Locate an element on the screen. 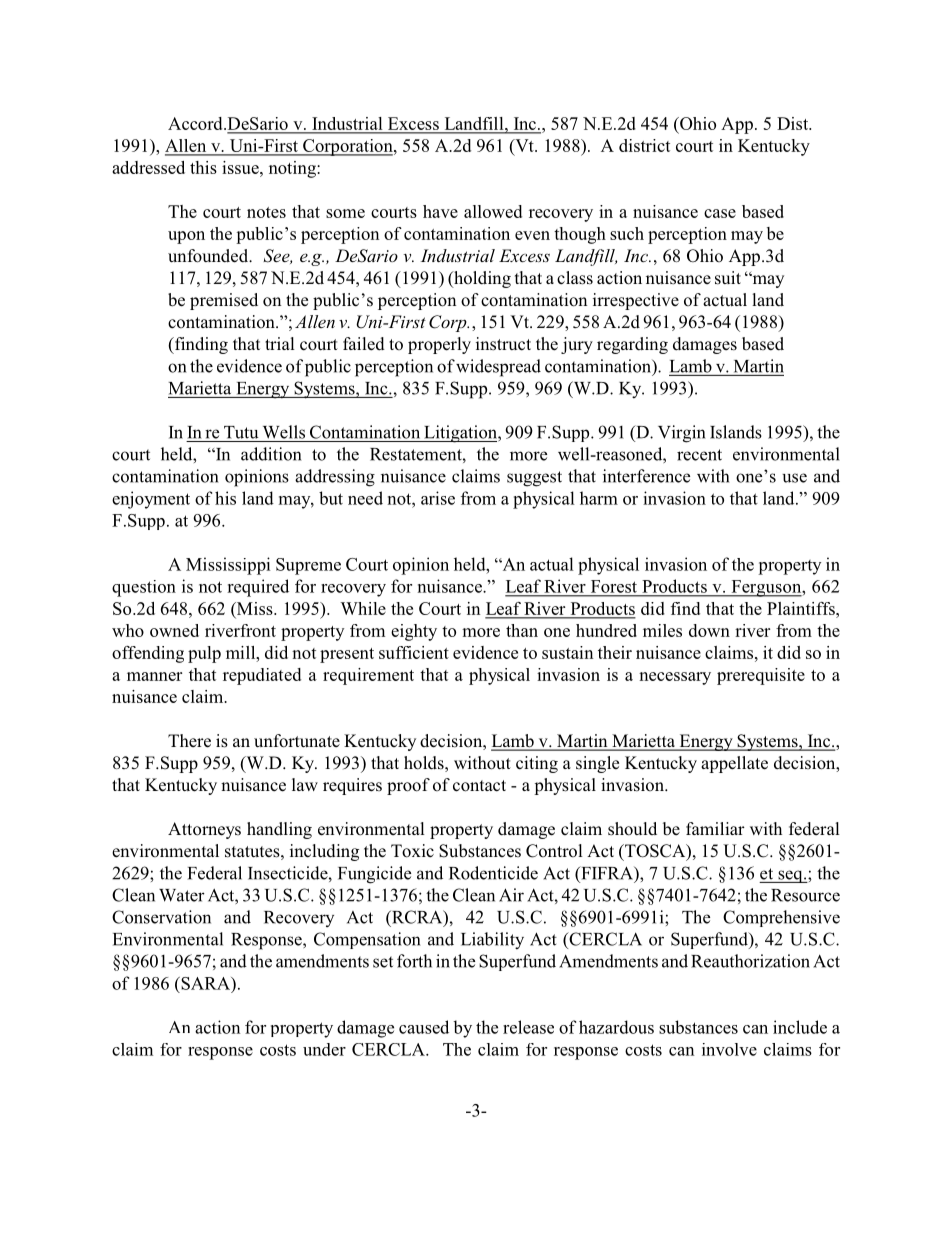  this is located at coordinates (203, 167).
